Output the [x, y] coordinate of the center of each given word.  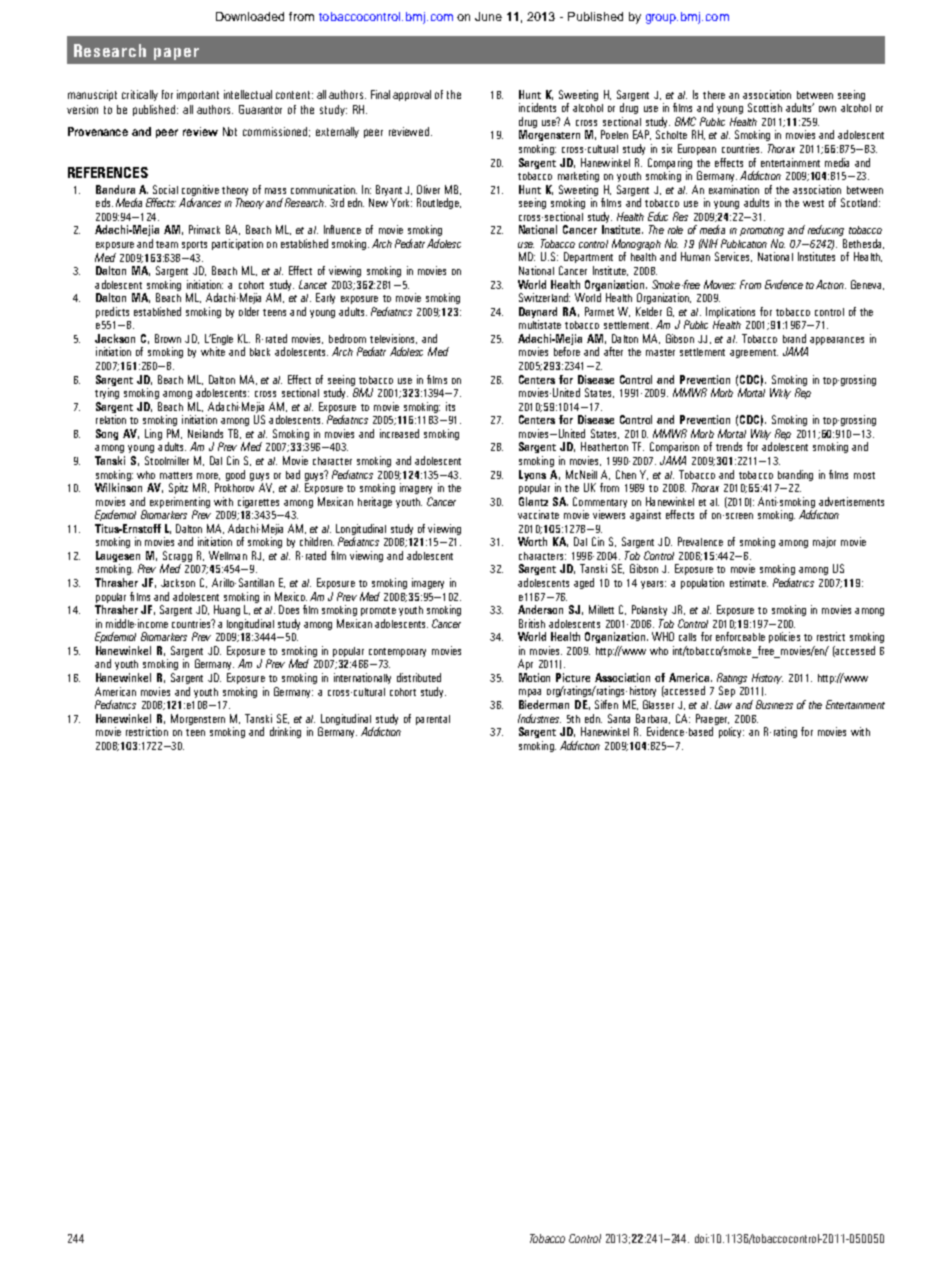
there [714, 95]
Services [733, 257]
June [488, 16]
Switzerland [544, 297]
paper [176, 54]
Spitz [178, 488]
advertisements [851, 501]
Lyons [532, 475]
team [167, 244]
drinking [285, 732]
